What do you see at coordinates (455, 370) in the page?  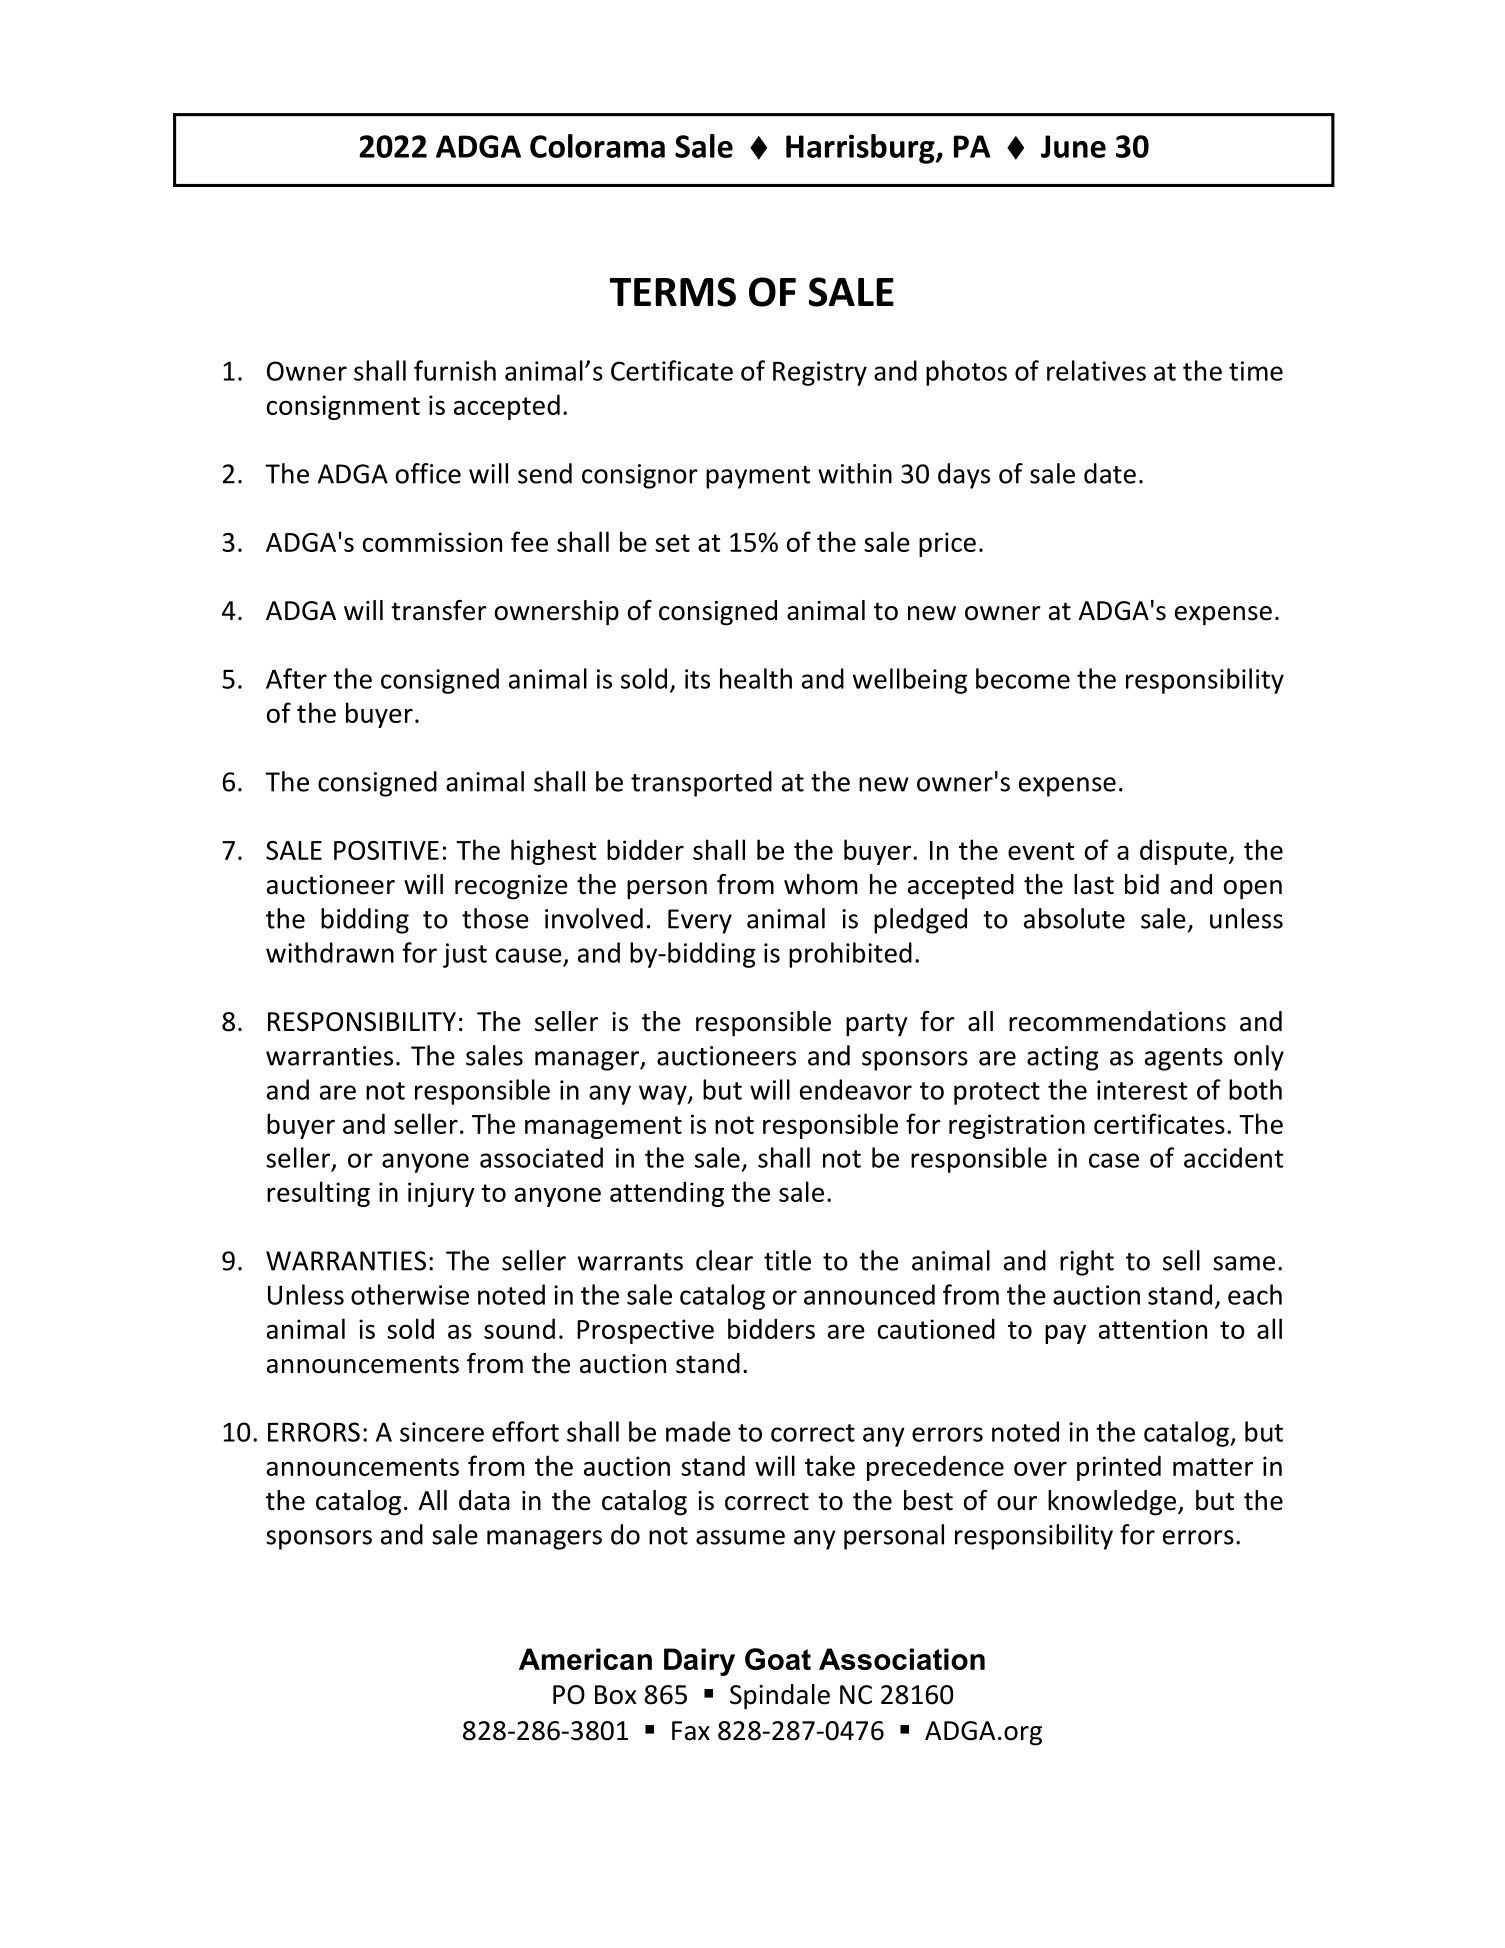 I see `furnish` at bounding box center [455, 370].
